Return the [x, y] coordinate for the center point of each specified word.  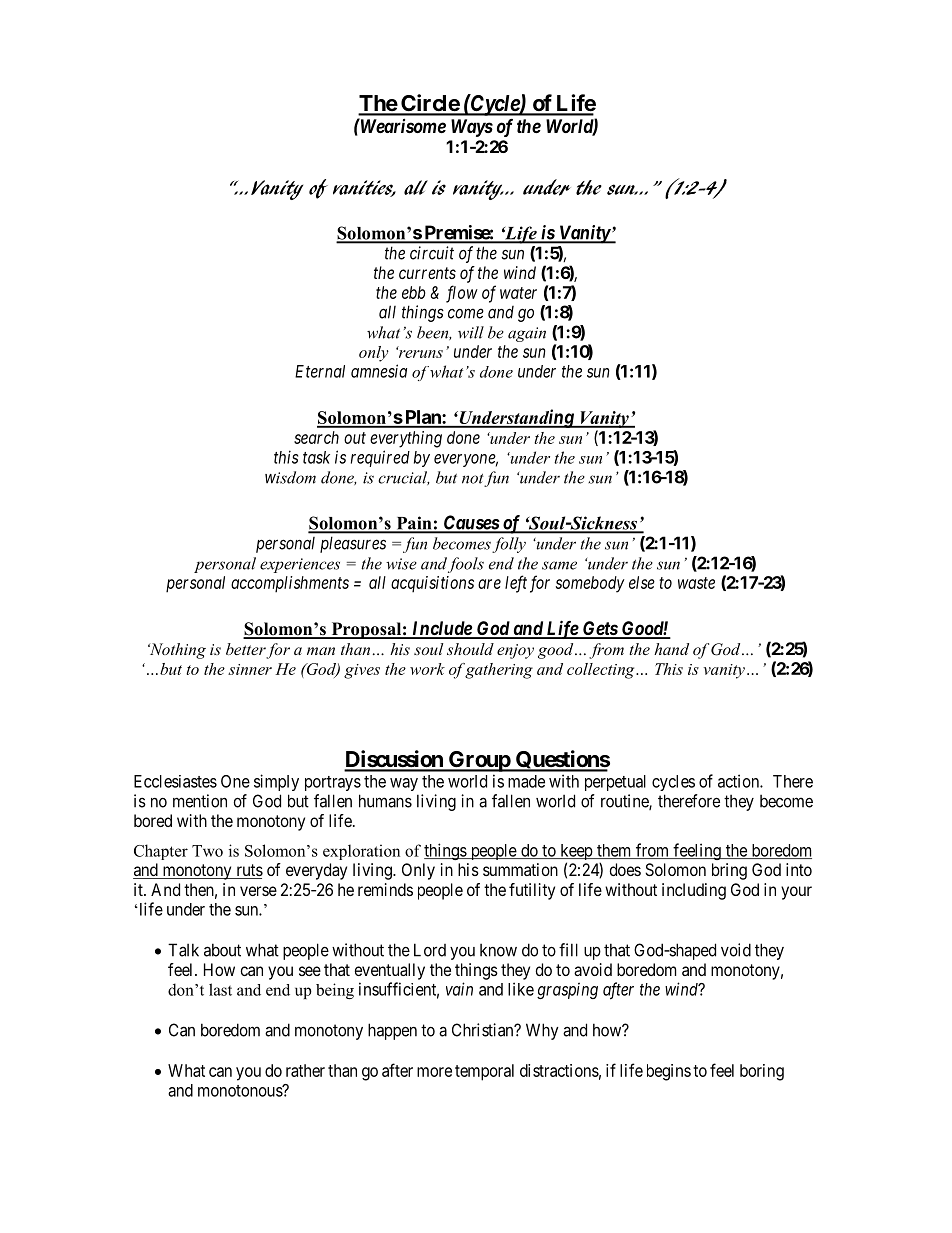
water [518, 293]
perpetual [615, 783]
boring [762, 1072]
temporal [484, 1072]
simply [276, 782]
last [220, 989]
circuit [432, 253]
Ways [472, 128]
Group [479, 761]
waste [696, 583]
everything [406, 439]
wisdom [290, 477]
